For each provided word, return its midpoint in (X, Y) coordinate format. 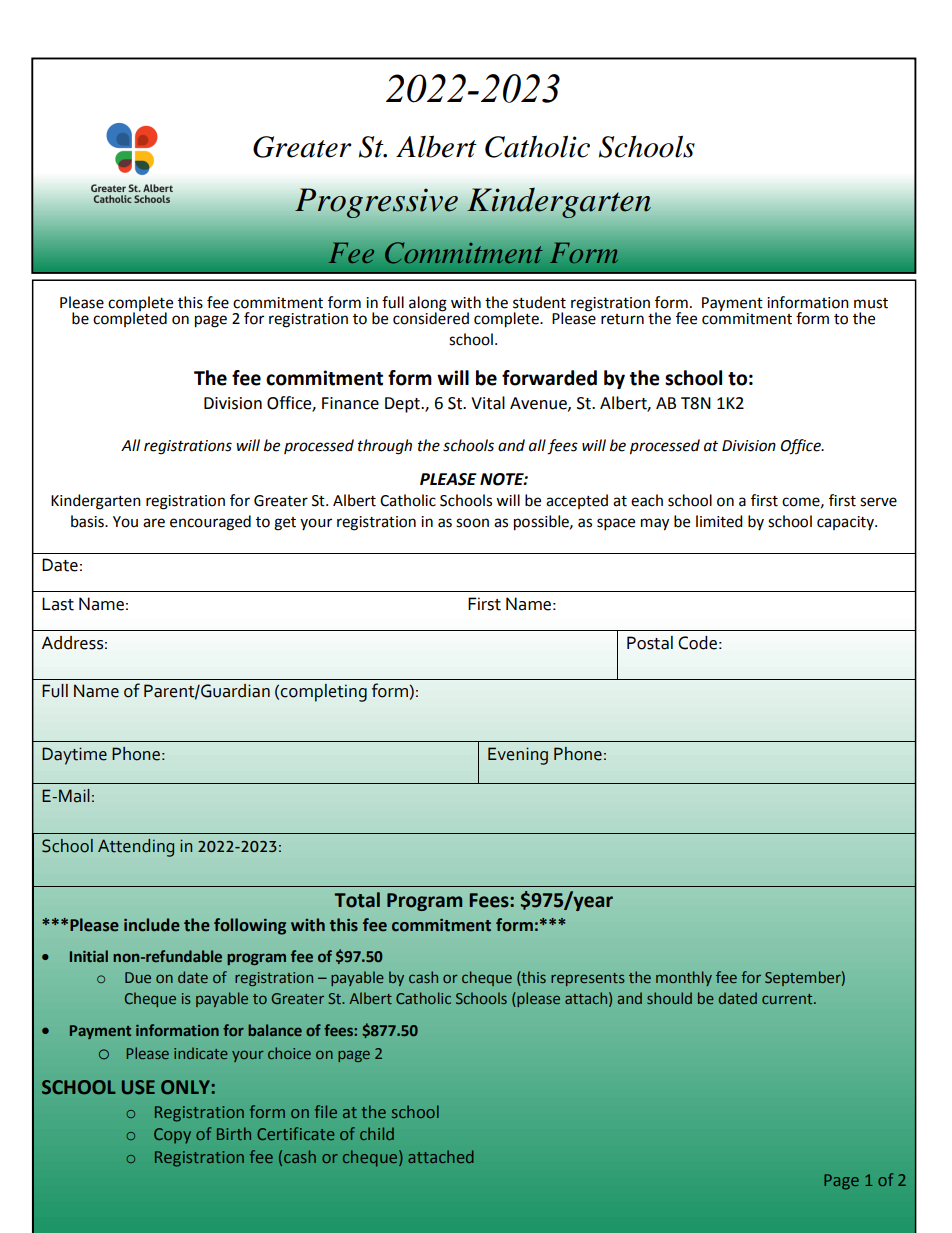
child (377, 1133)
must (871, 303)
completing (323, 693)
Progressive (376, 203)
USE (138, 1087)
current (788, 999)
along (428, 304)
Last (58, 604)
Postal (650, 643)
